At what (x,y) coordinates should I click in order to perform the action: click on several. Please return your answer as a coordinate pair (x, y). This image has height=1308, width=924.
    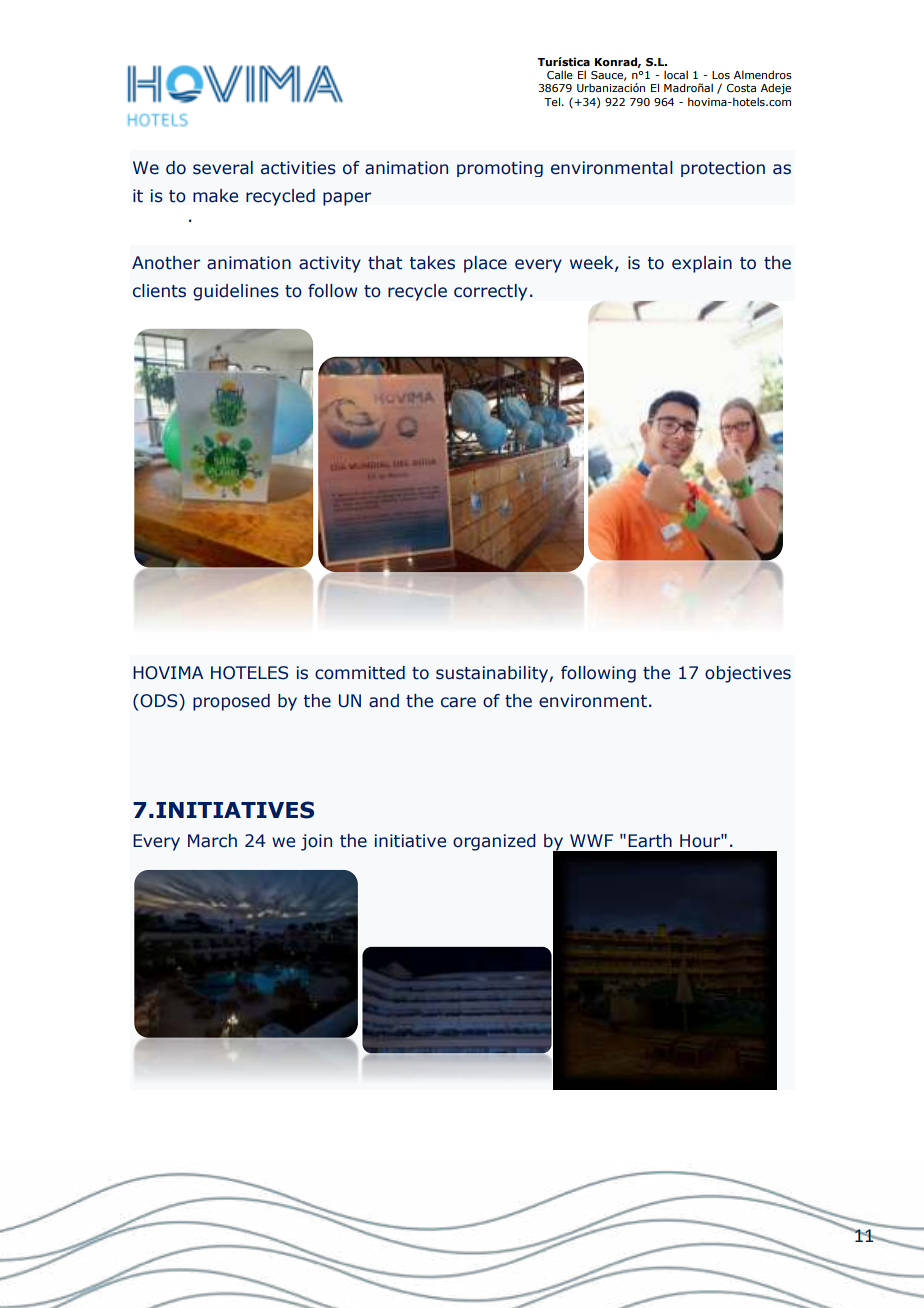
    Looking at the image, I should click on (223, 168).
